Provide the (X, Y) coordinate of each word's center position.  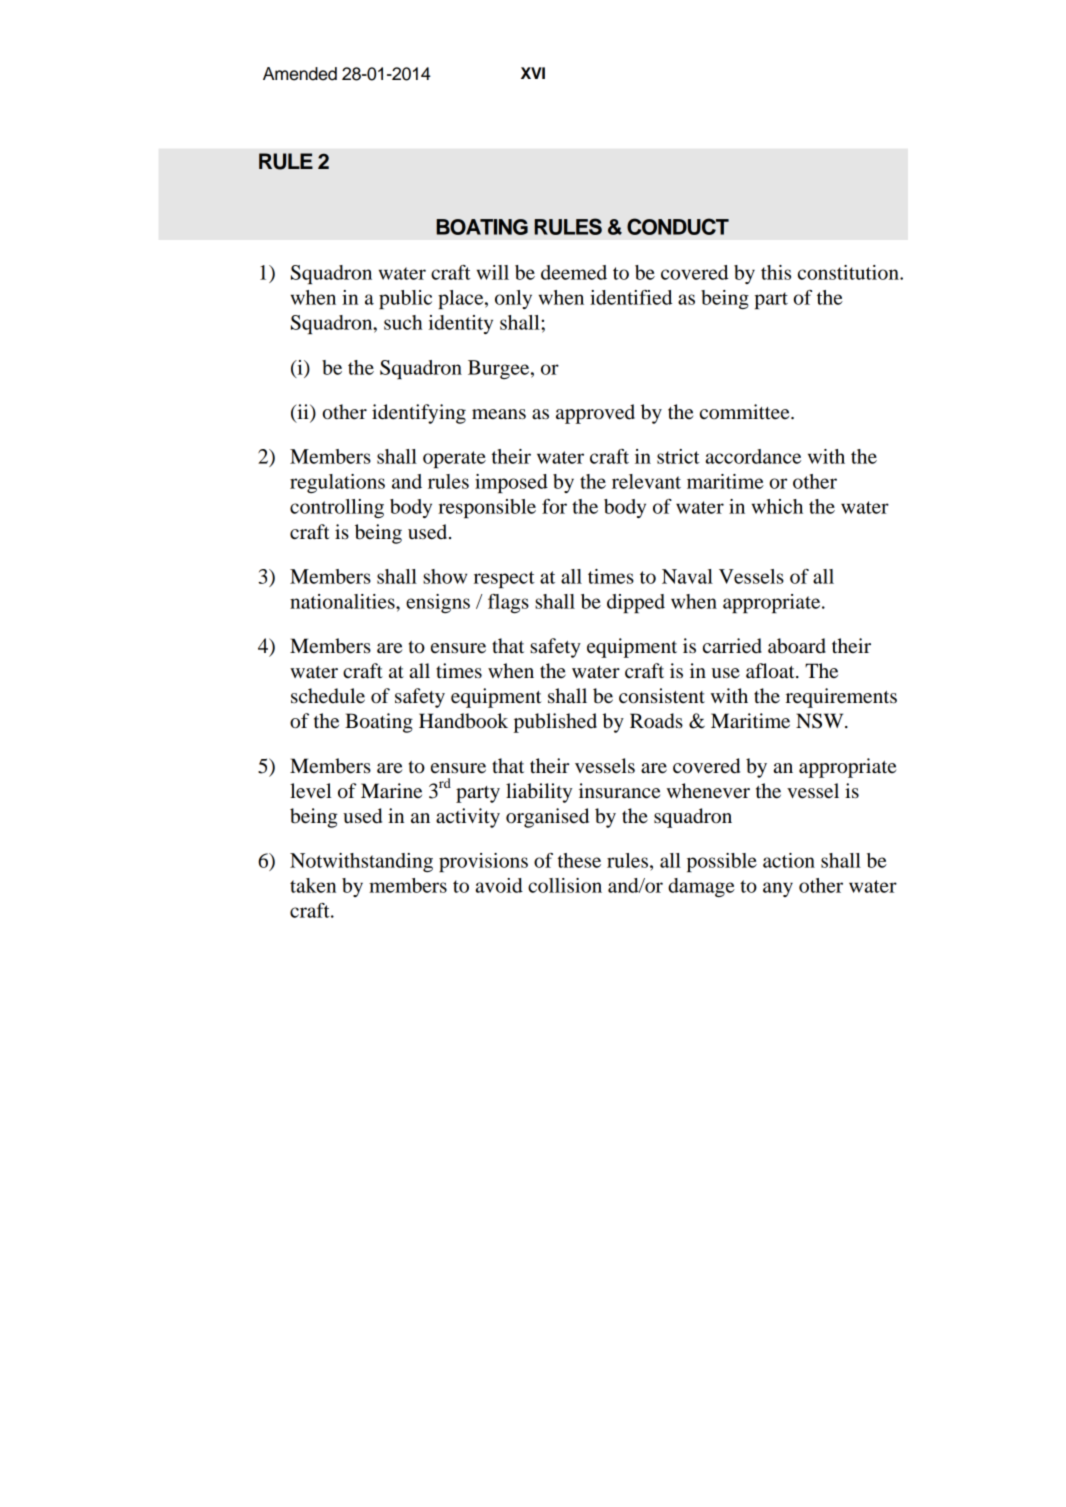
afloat (771, 671)
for (554, 506)
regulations (337, 483)
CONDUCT (678, 226)
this (776, 272)
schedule (328, 696)
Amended (300, 74)
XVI (533, 73)
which (777, 506)
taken (313, 885)
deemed (574, 272)
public (405, 299)
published (555, 723)
